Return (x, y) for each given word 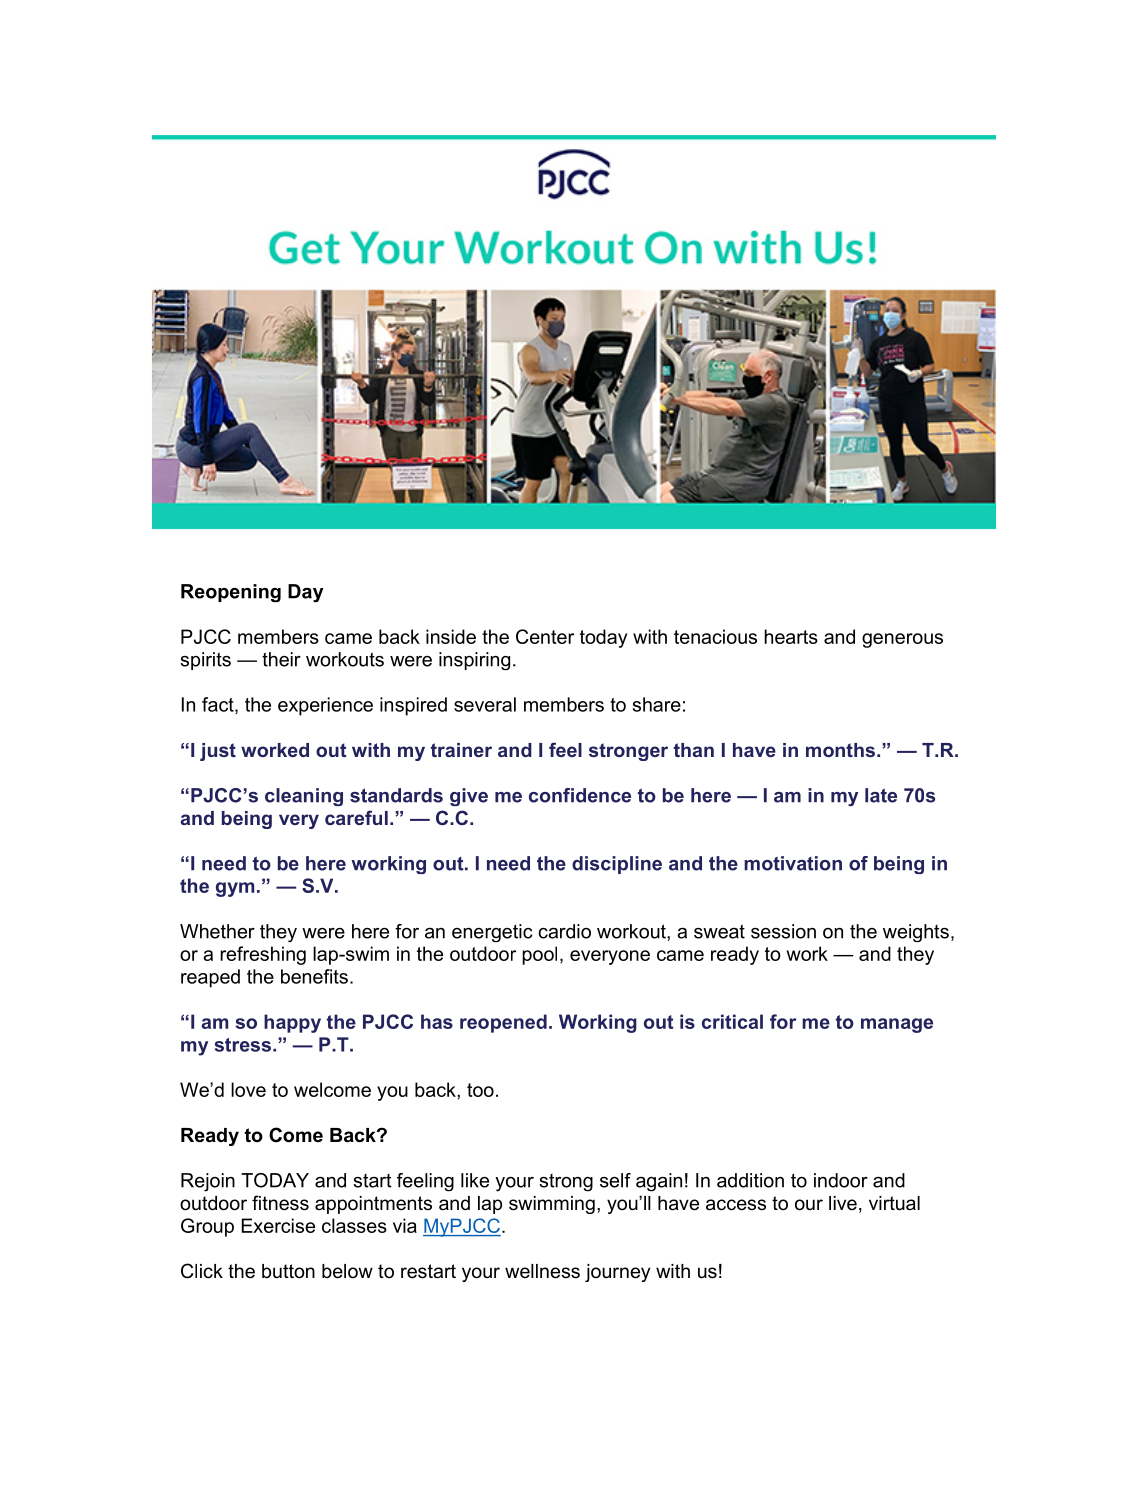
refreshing (263, 955)
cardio (564, 931)
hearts (791, 636)
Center (545, 636)
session (783, 931)
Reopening (231, 593)
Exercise (278, 1225)
